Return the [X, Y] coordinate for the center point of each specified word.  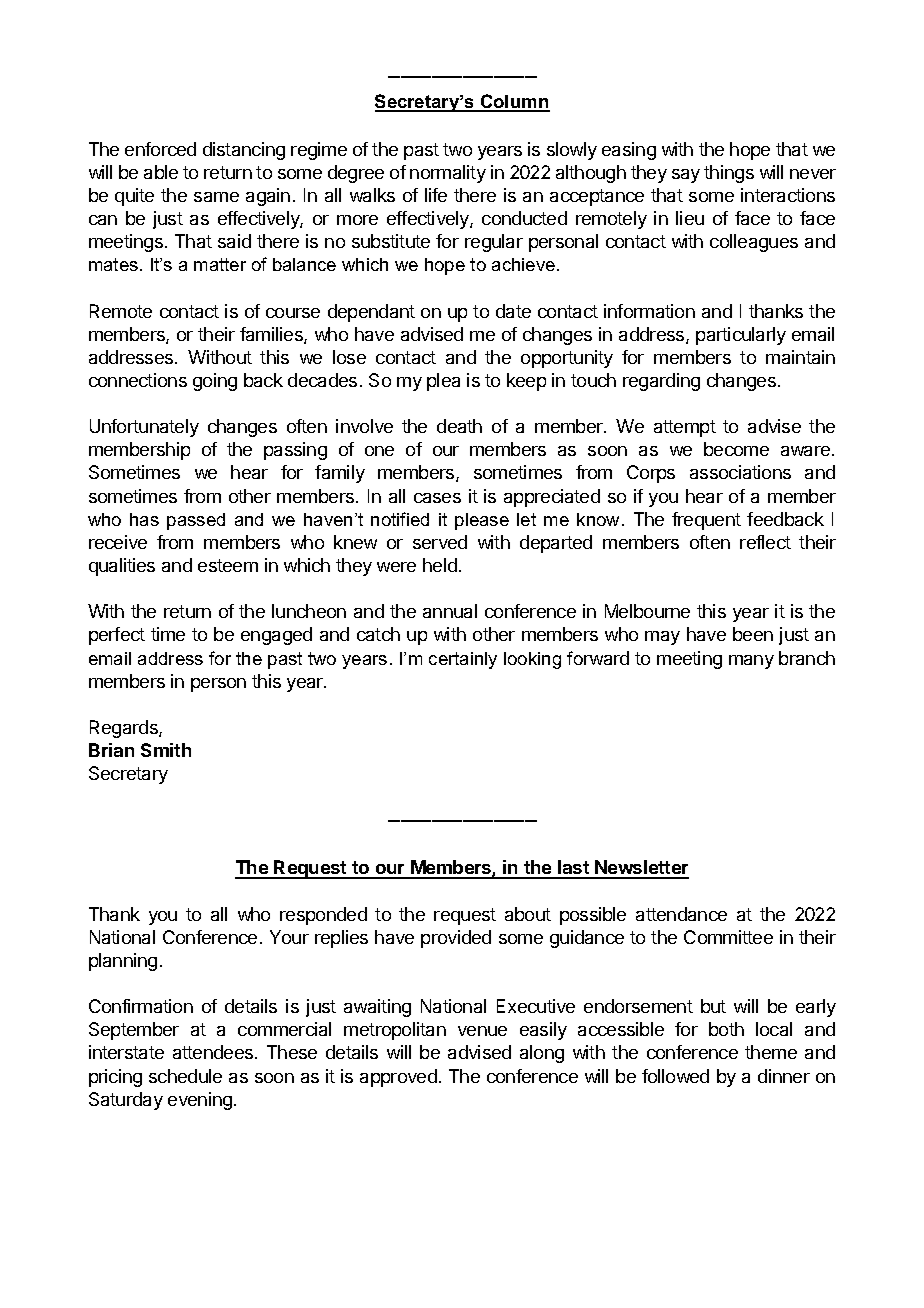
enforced [160, 149]
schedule [185, 1076]
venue [482, 1031]
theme [771, 1052]
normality [448, 174]
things [729, 174]
